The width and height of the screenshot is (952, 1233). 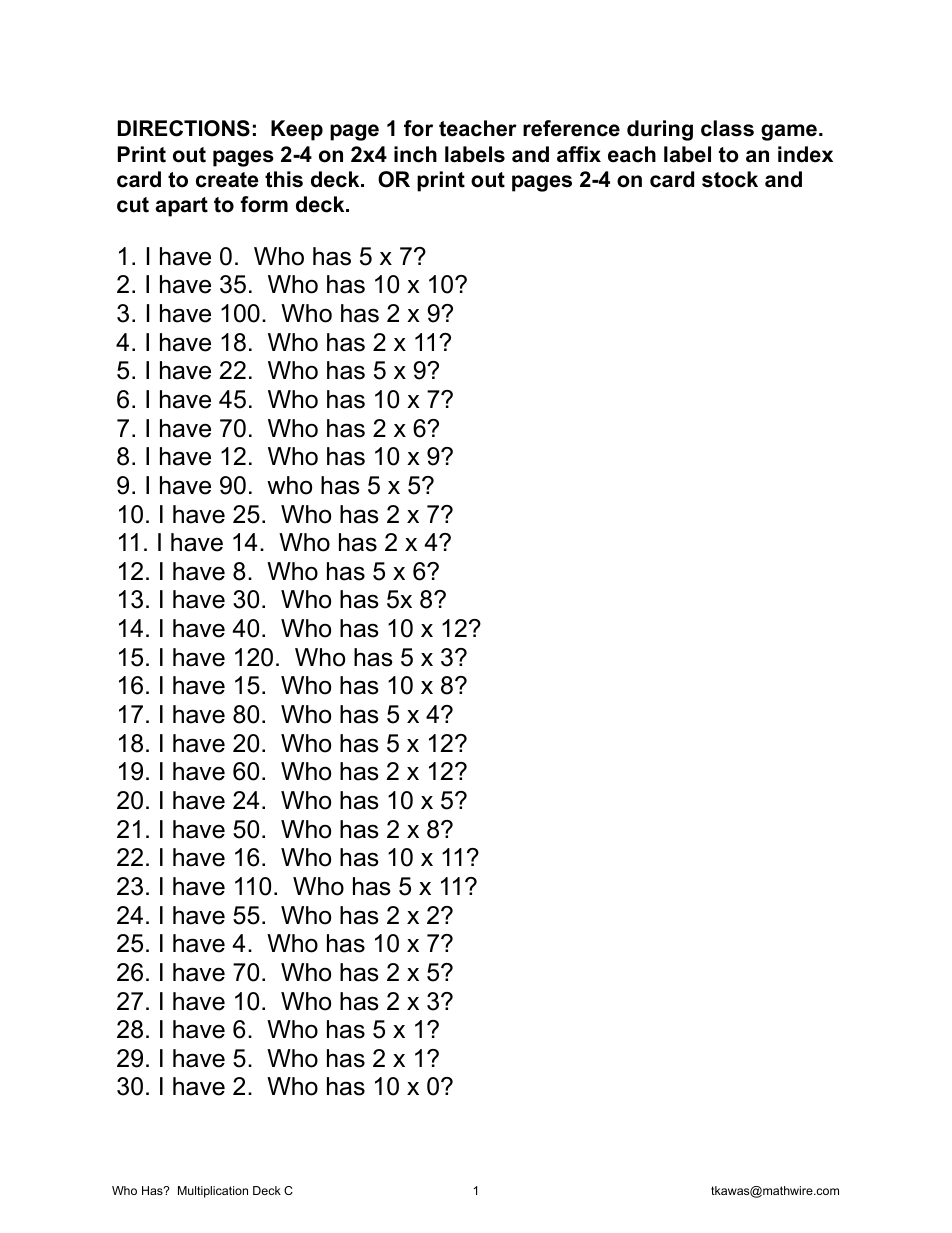 What do you see at coordinates (227, 180) in the screenshot?
I see `create` at bounding box center [227, 180].
